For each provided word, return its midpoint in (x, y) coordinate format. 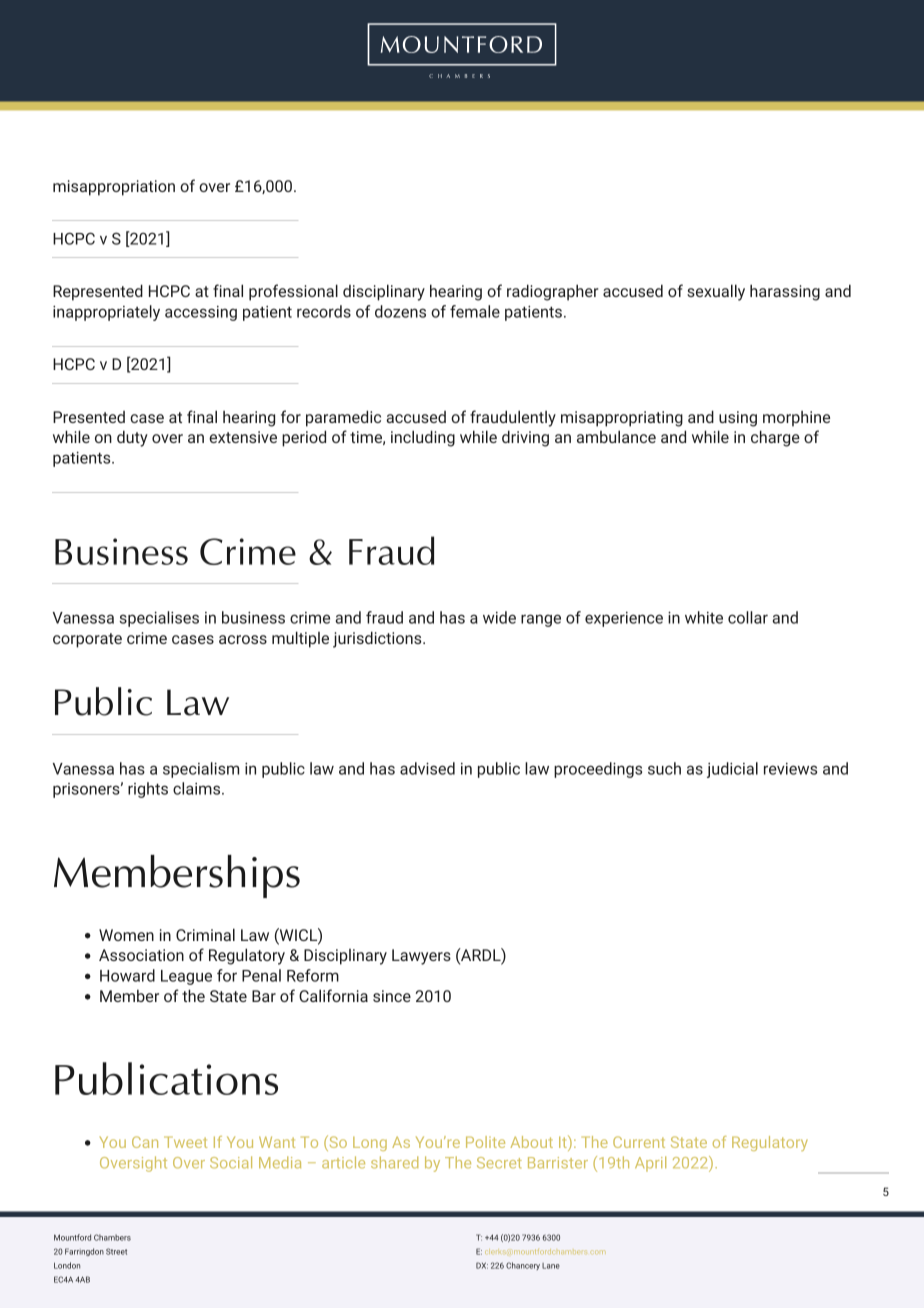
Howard (127, 975)
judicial (732, 770)
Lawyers (421, 957)
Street (116, 1251)
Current (639, 1142)
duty (132, 438)
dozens (400, 311)
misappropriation (114, 188)
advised (427, 768)
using (738, 419)
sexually (716, 292)
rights (148, 790)
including (423, 438)
